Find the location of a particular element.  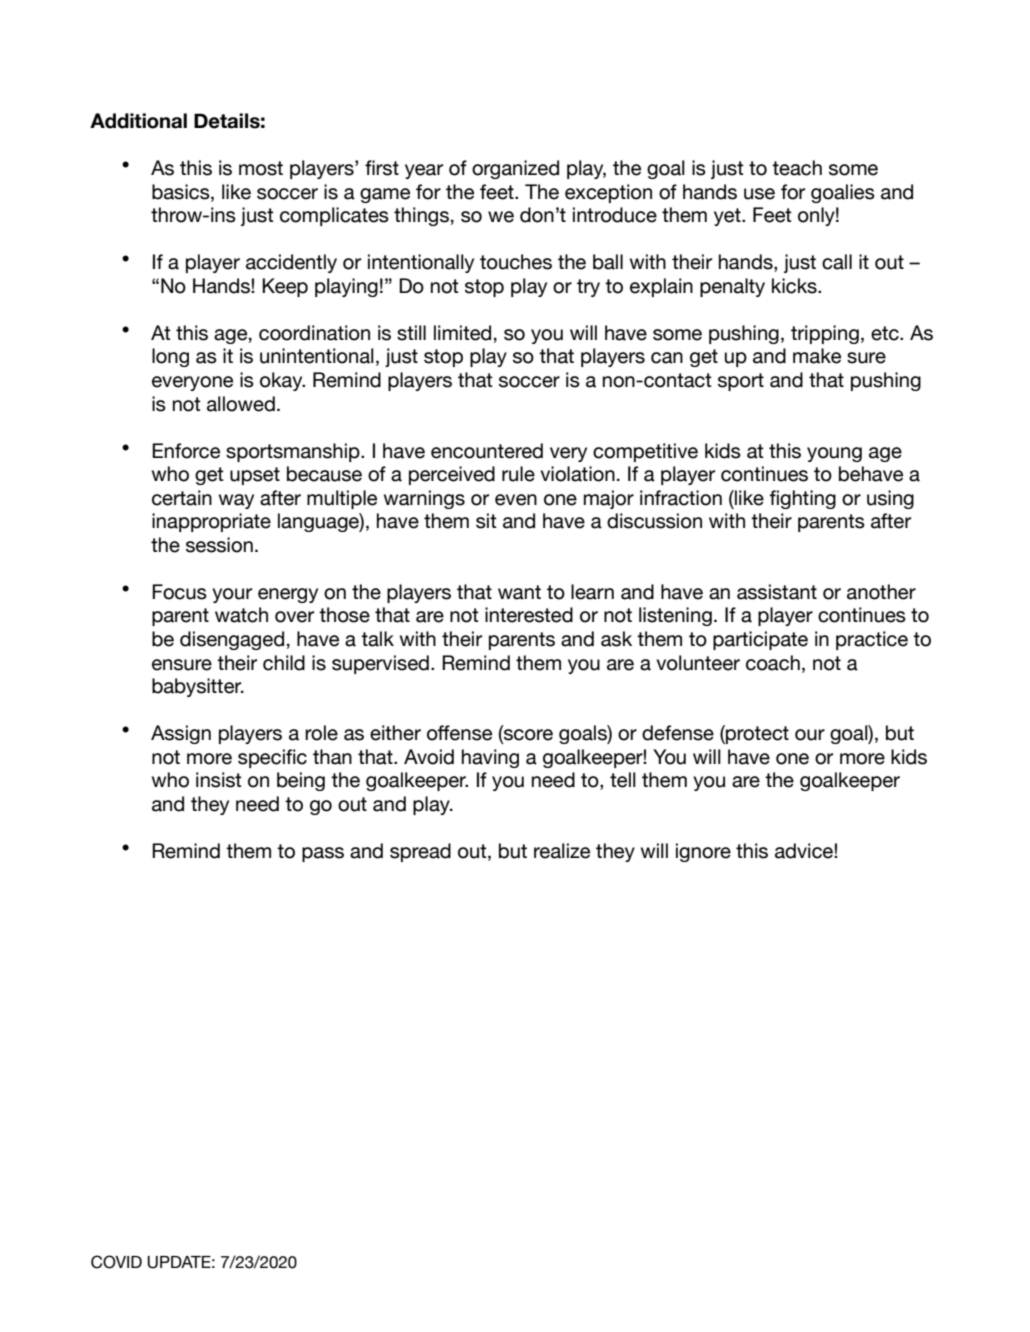

COVID is located at coordinates (116, 1262).
